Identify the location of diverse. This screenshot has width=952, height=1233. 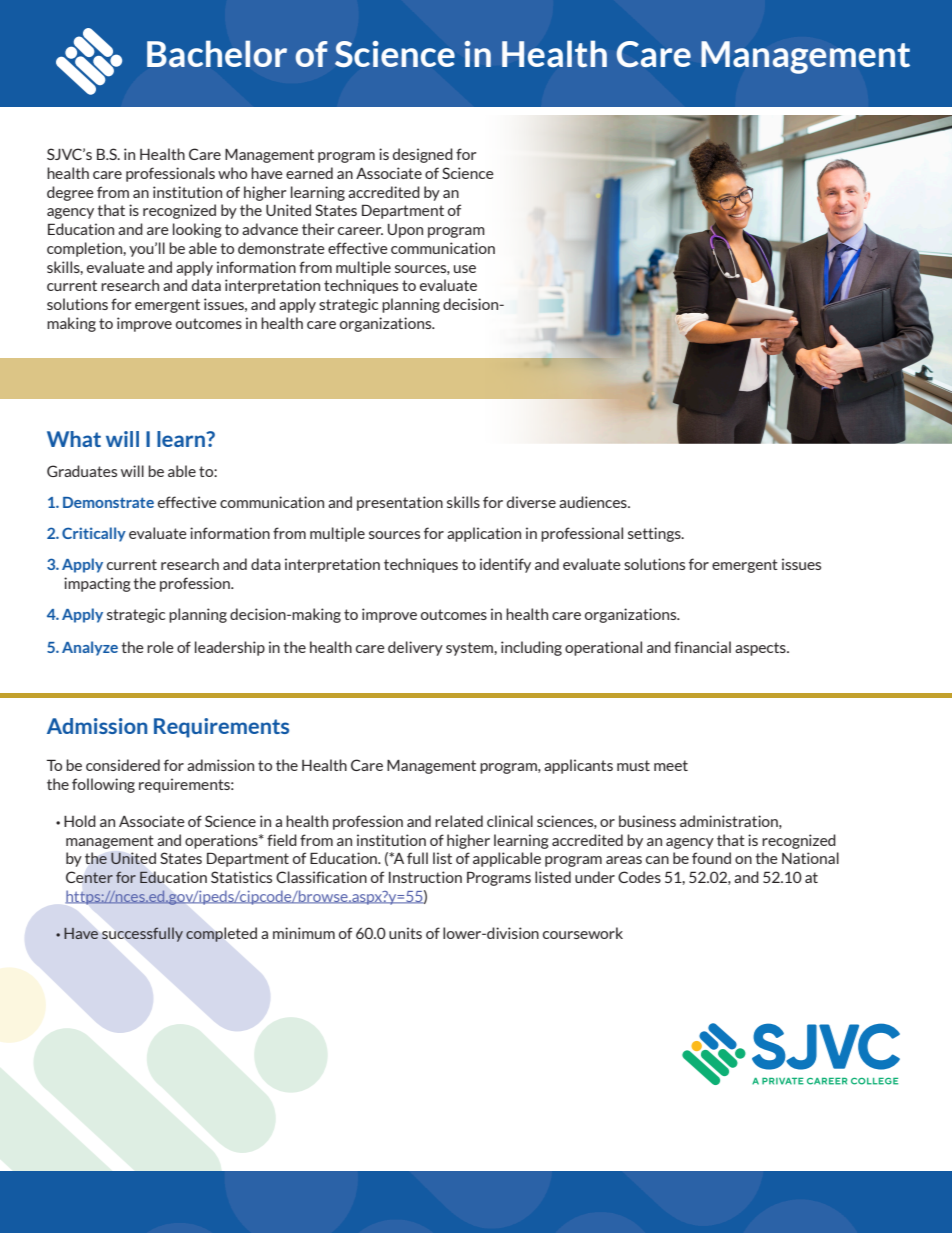
(531, 502).
